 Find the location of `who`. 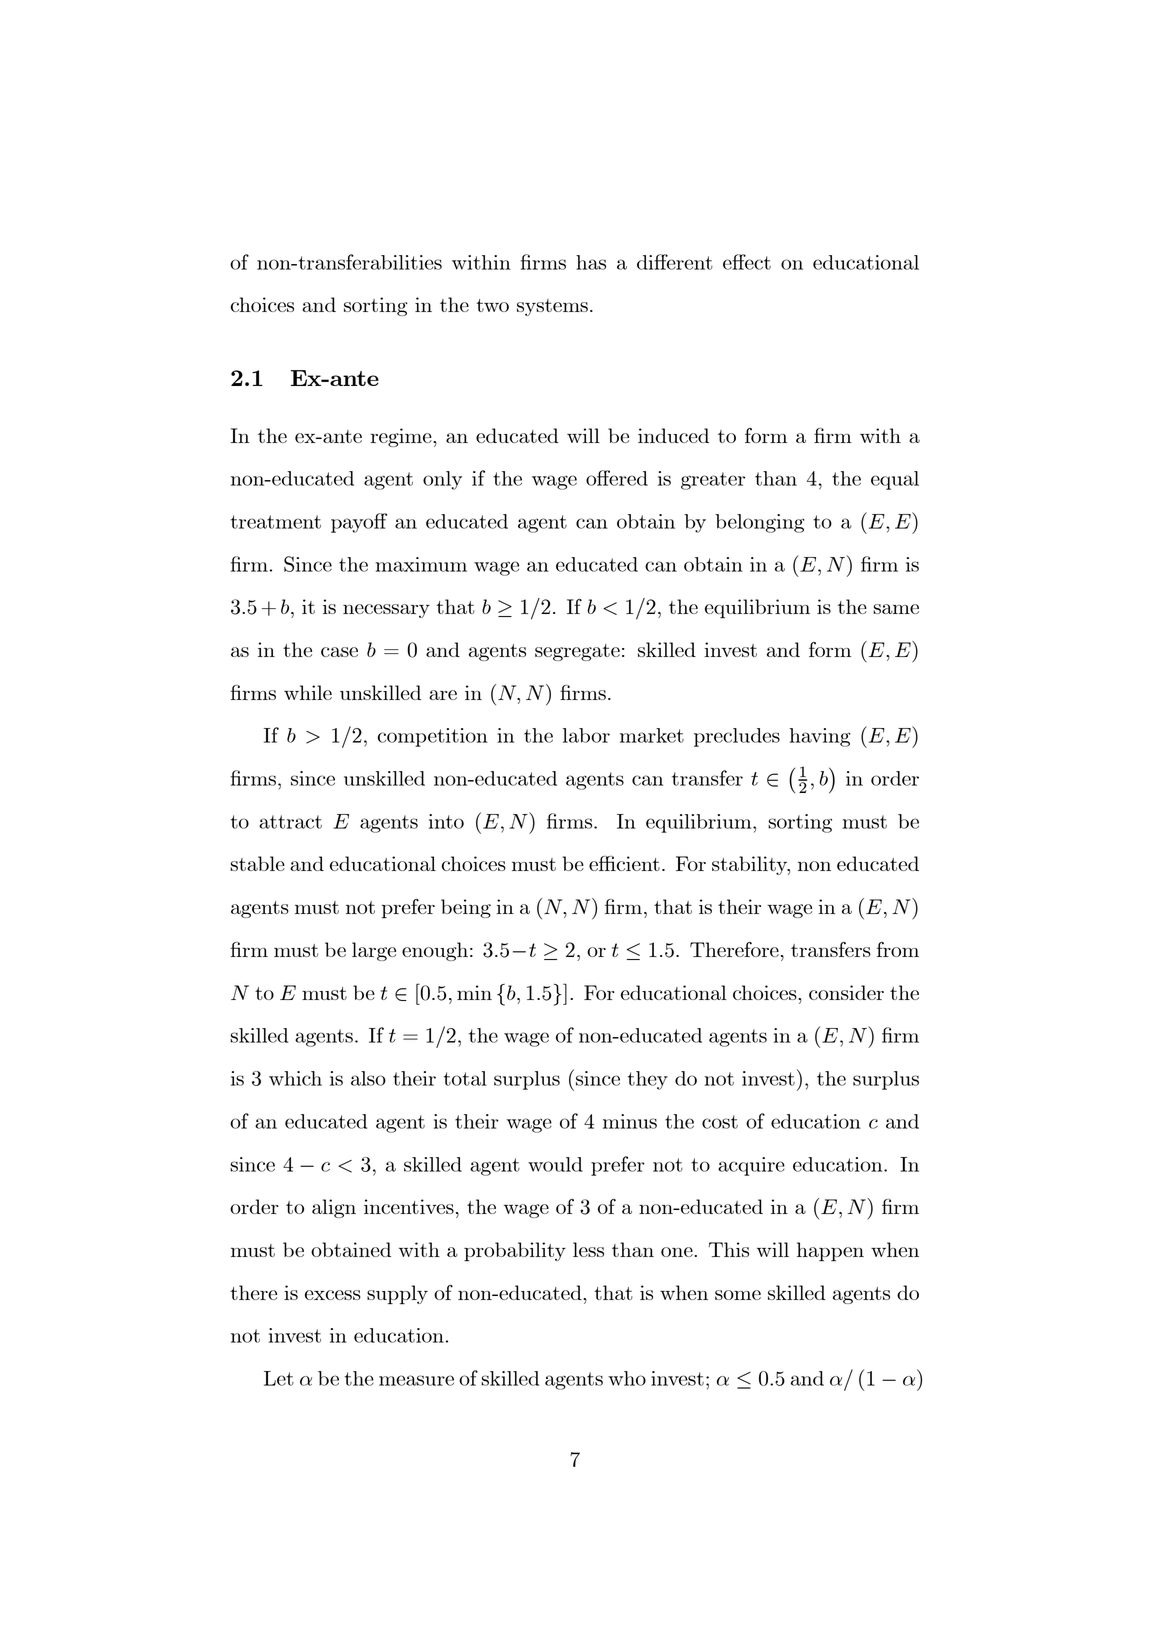

who is located at coordinates (627, 1378).
